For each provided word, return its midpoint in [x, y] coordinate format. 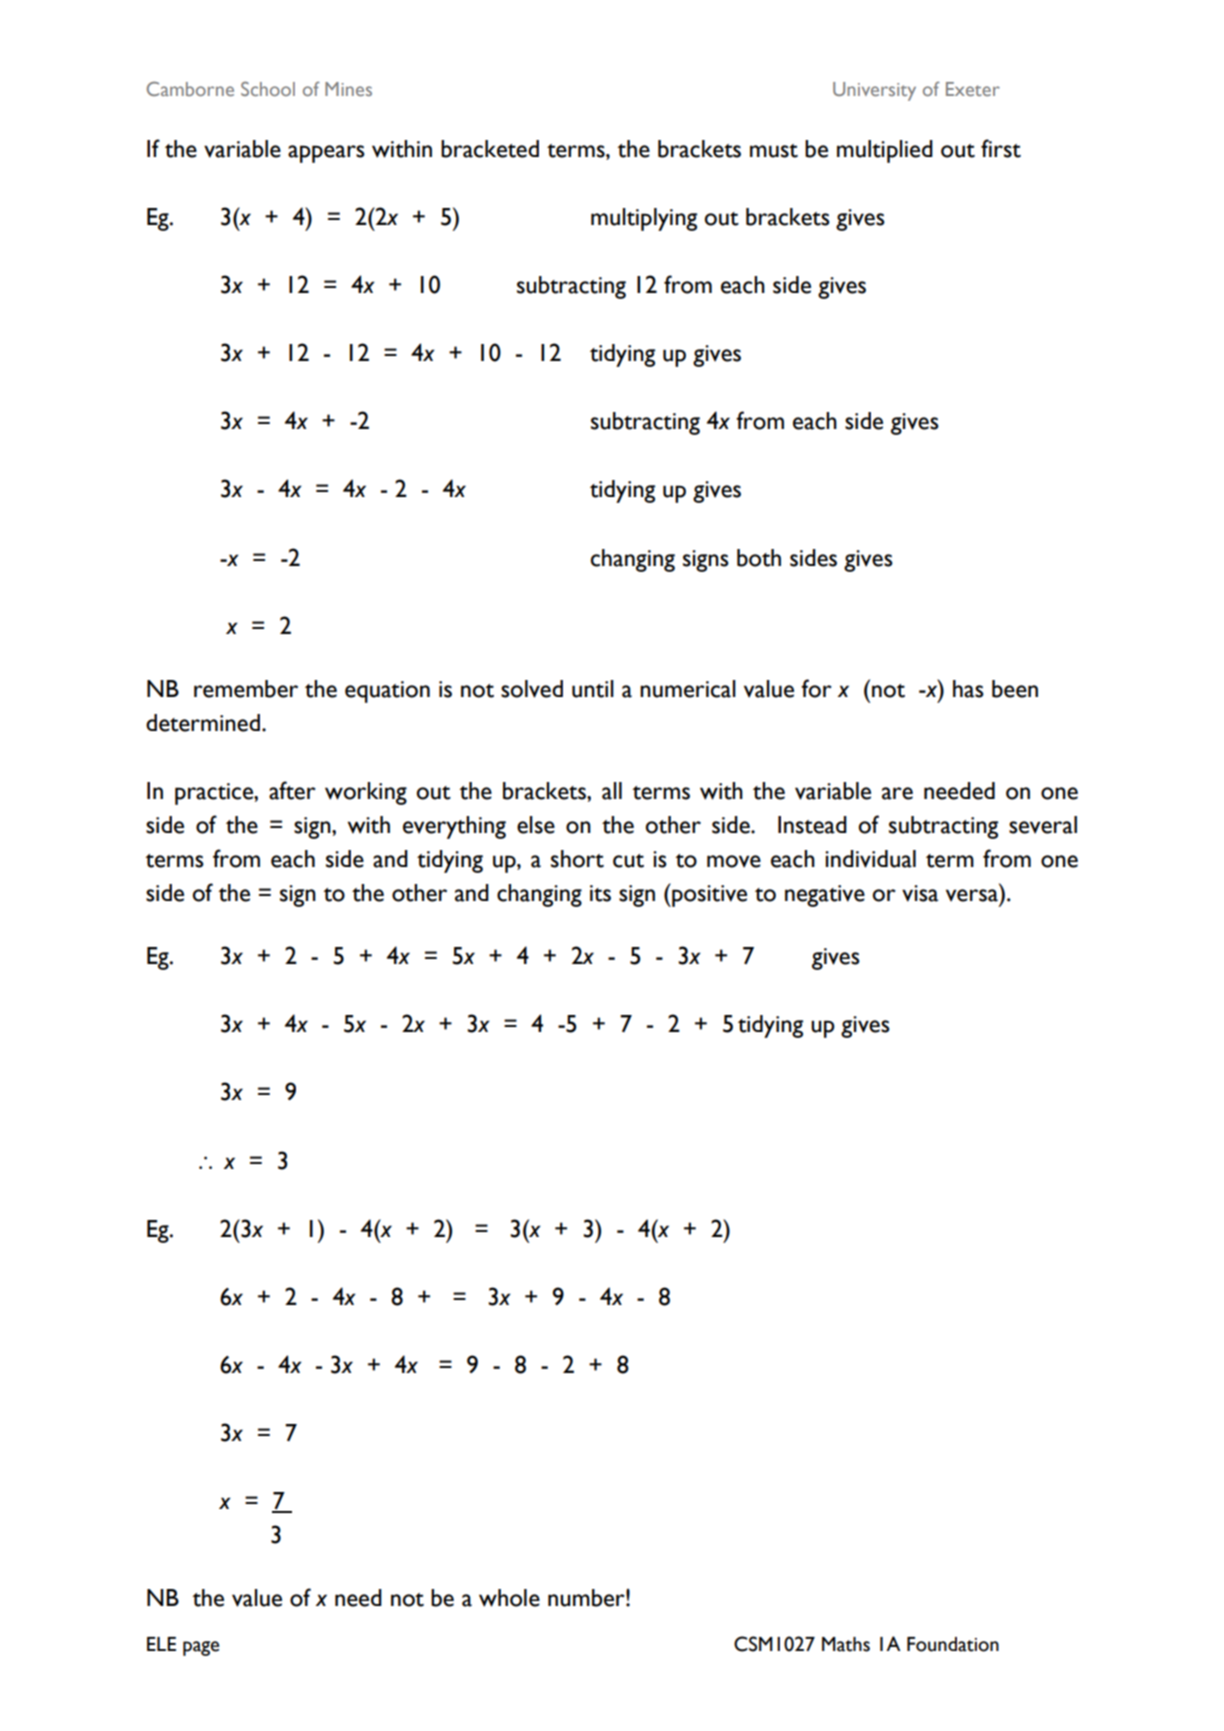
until [593, 689]
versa [972, 895]
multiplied [885, 151]
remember [246, 689]
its [600, 893]
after [292, 790]
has [968, 689]
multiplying [644, 219]
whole [509, 1598]
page [201, 1648]
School [268, 88]
